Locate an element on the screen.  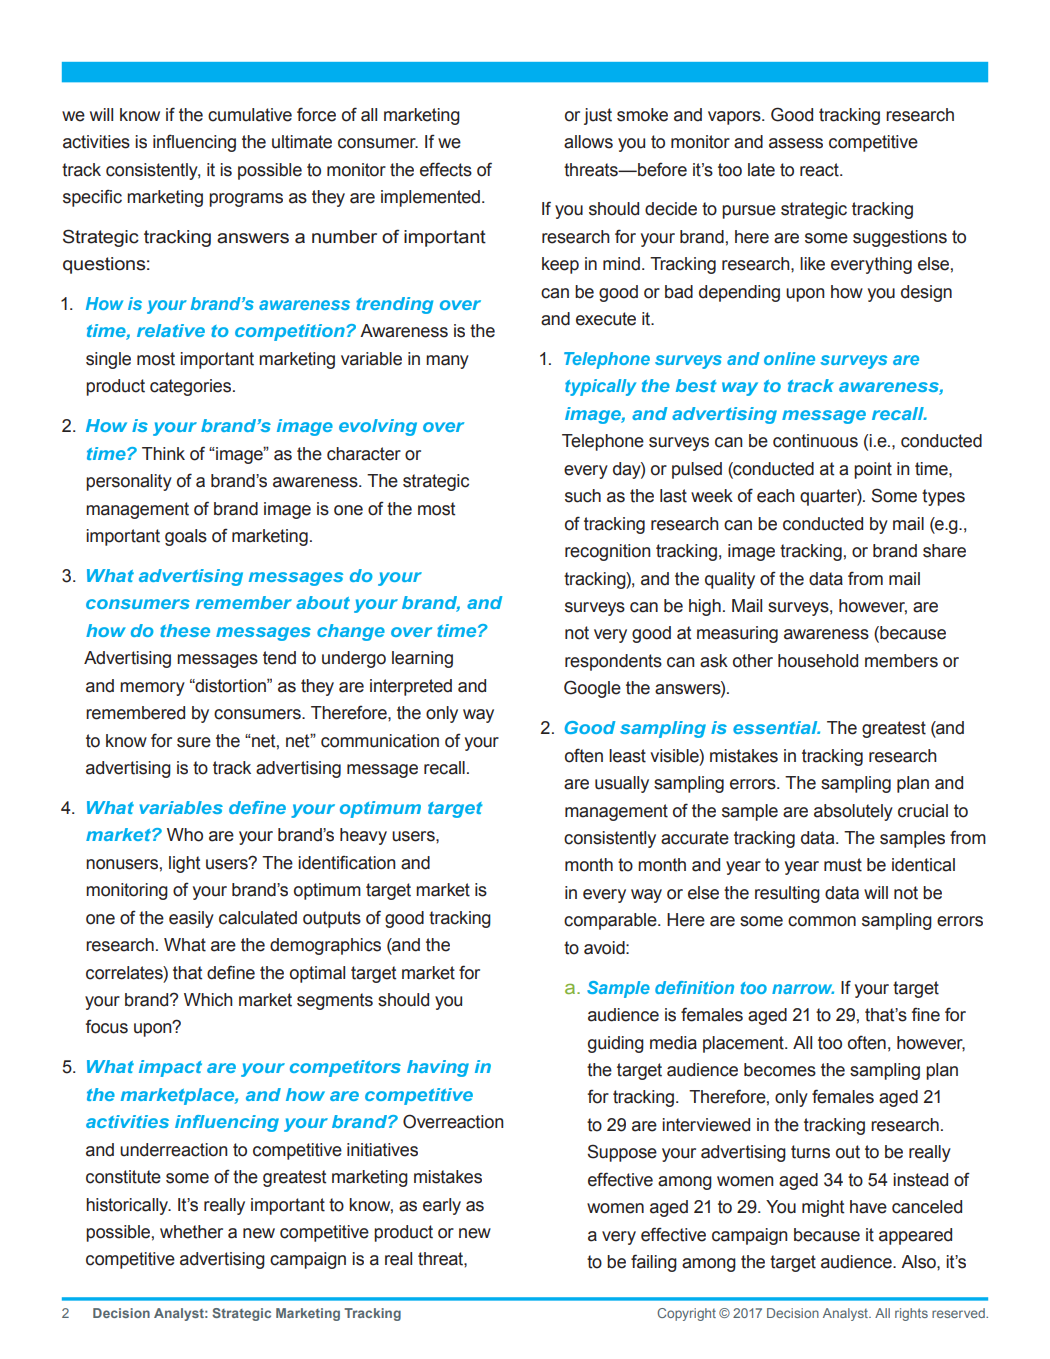
assess is located at coordinates (796, 143).
